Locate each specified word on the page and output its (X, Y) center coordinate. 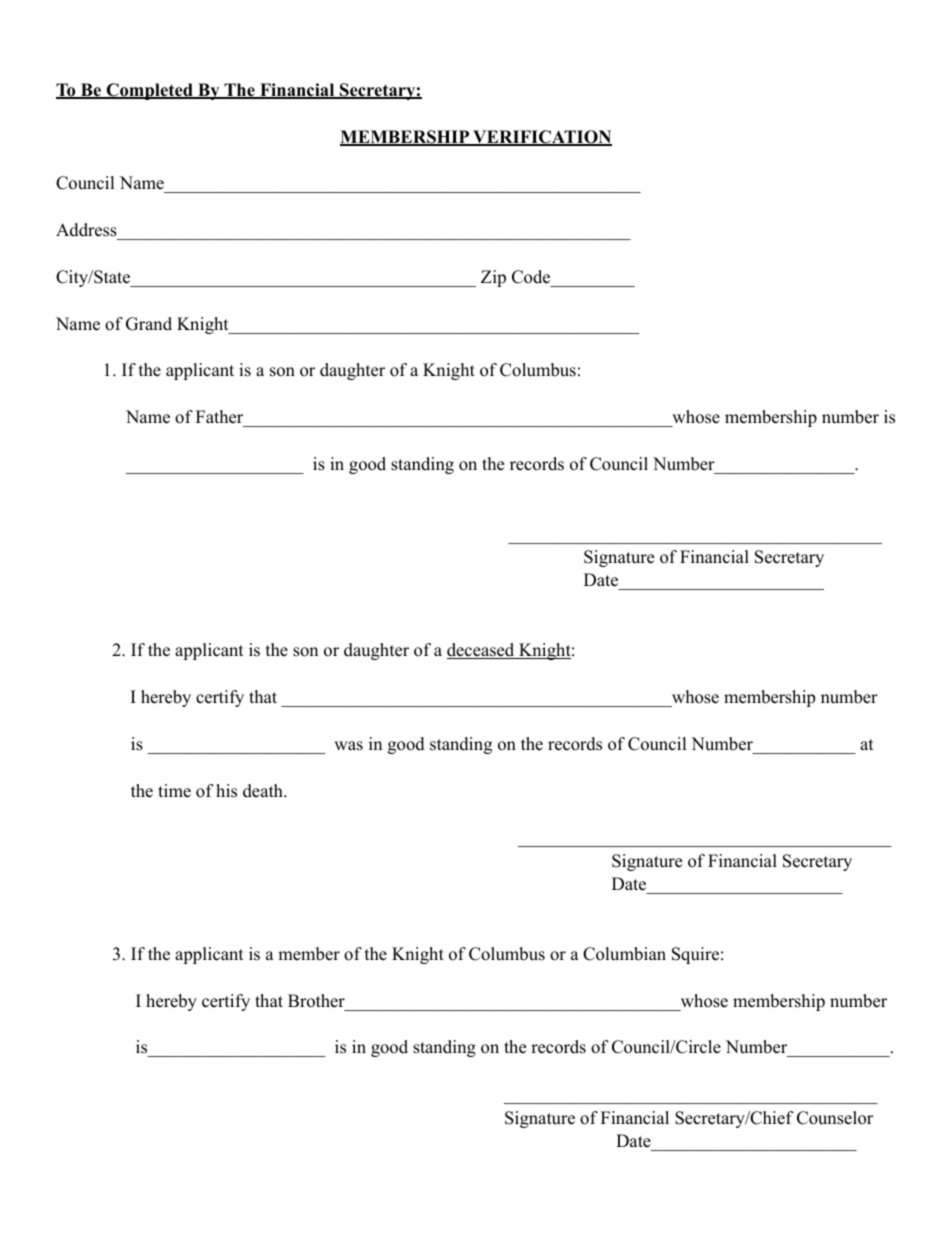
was (348, 746)
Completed (149, 91)
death (264, 791)
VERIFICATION (541, 138)
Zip (493, 278)
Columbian (624, 954)
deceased (482, 651)
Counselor (835, 1118)
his (226, 791)
